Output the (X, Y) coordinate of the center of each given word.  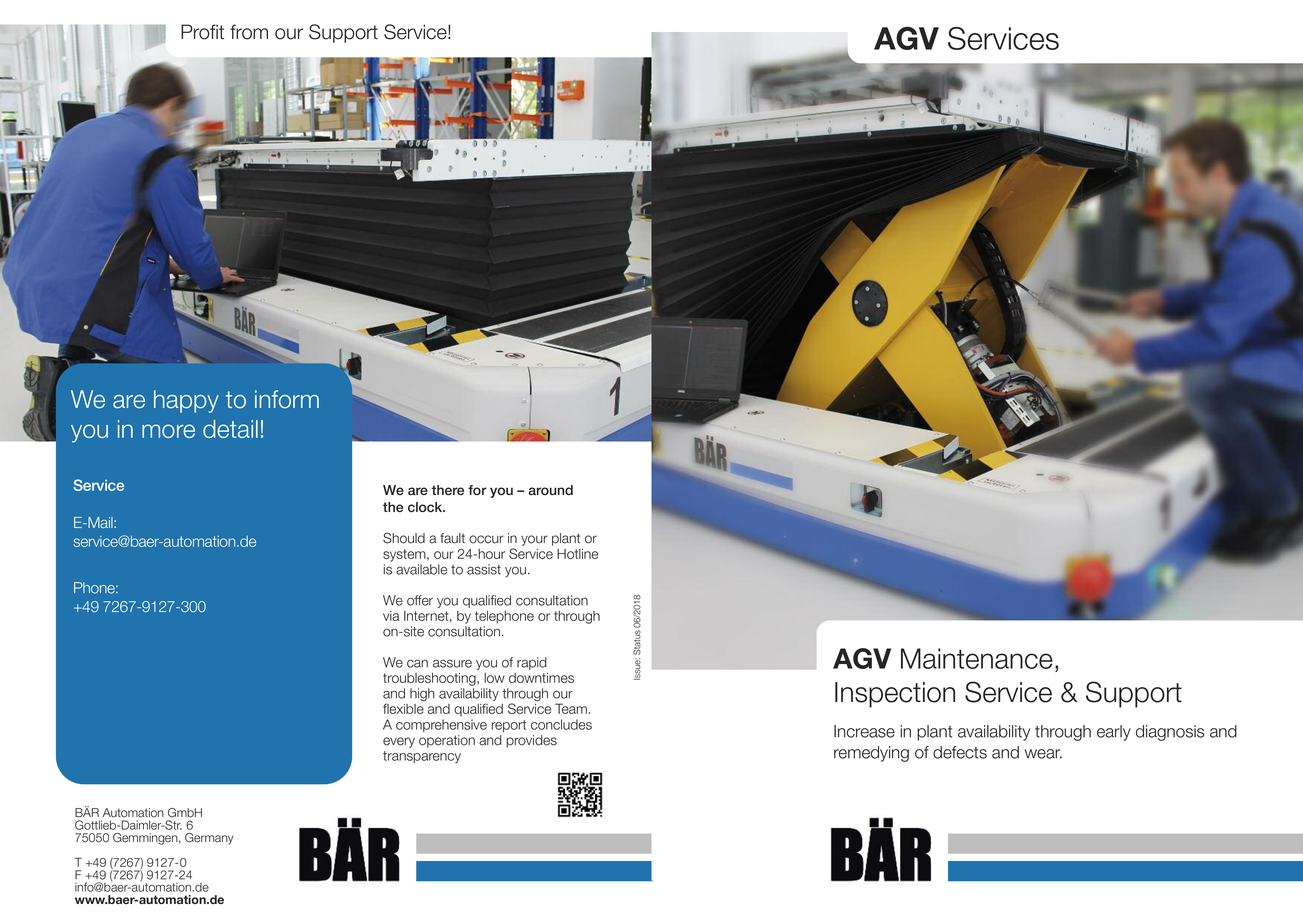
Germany (209, 839)
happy (186, 401)
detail (230, 429)
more (168, 431)
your (534, 540)
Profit (202, 32)
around (550, 490)
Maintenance (977, 658)
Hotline (577, 554)
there (448, 490)
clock (426, 507)
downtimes (541, 678)
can (417, 663)
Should (404, 538)
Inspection (895, 695)
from (249, 32)
